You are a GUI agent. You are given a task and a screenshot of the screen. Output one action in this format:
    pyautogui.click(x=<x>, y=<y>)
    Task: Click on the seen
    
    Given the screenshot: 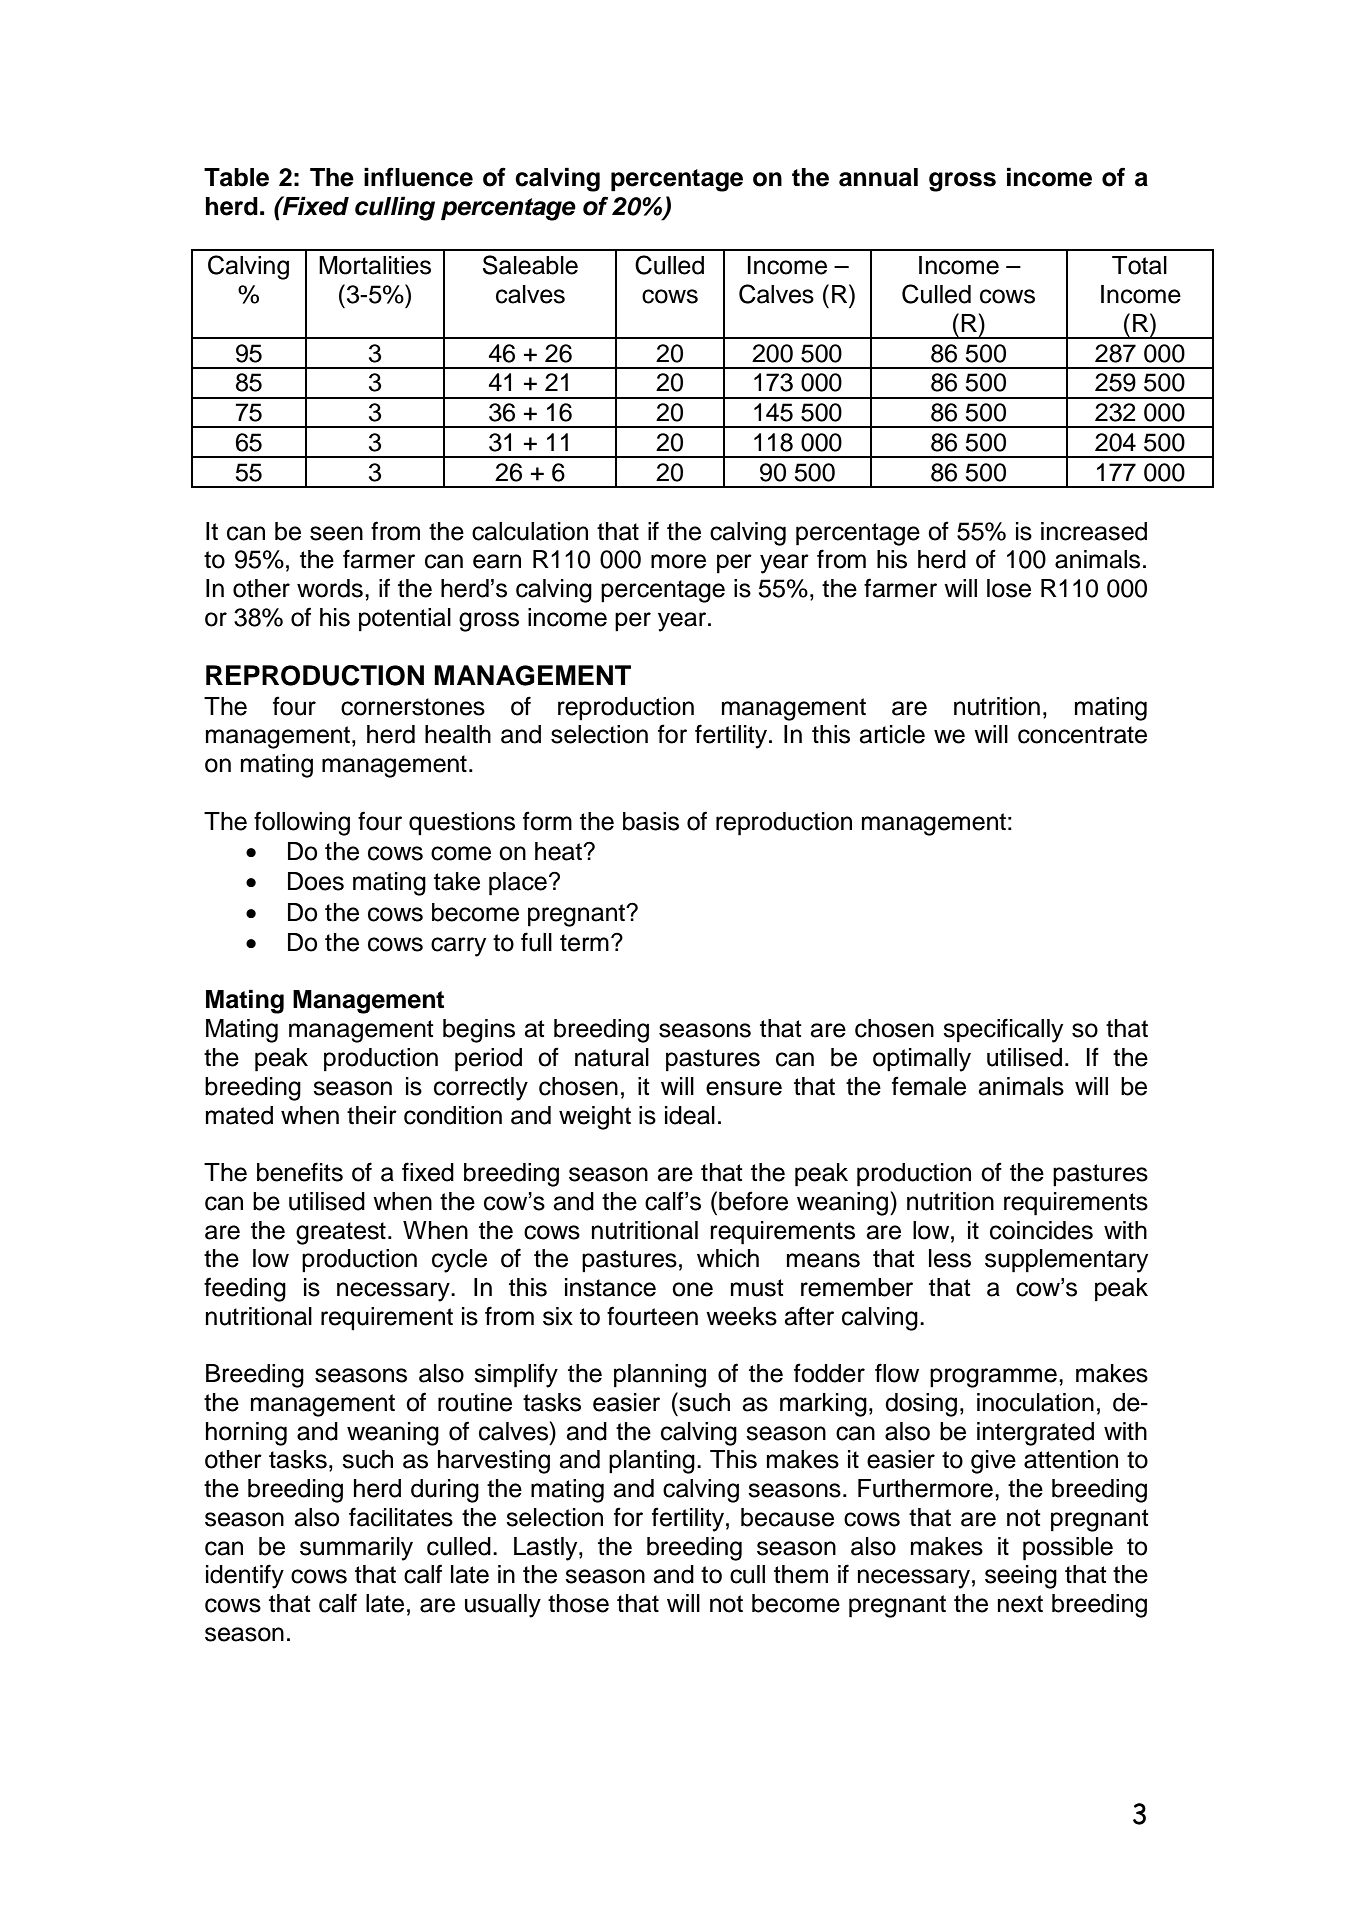 What is the action you would take?
    pyautogui.click(x=336, y=533)
